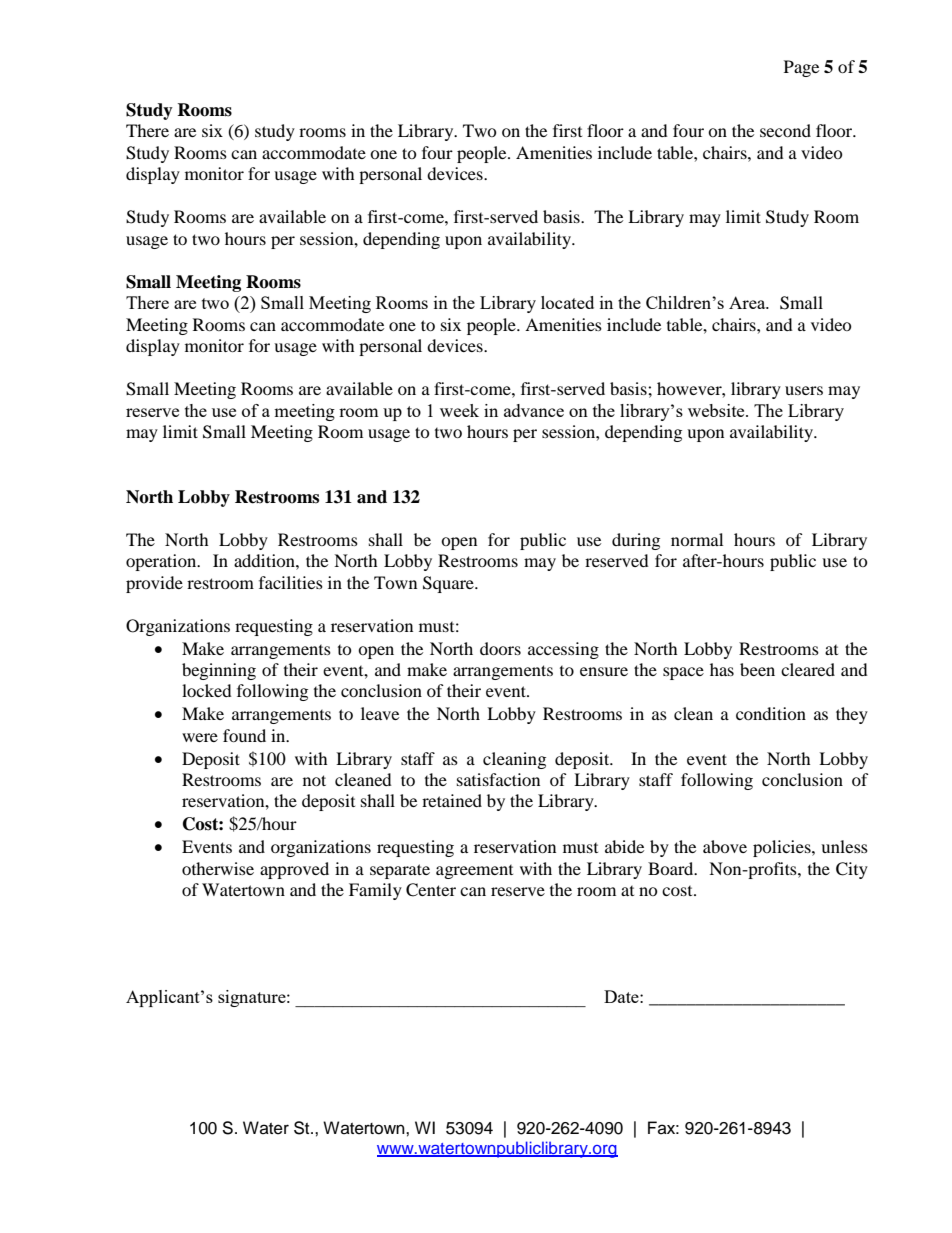 Image resolution: width=952 pixels, height=1233 pixels. What do you see at coordinates (804, 390) in the document?
I see `users` at bounding box center [804, 390].
